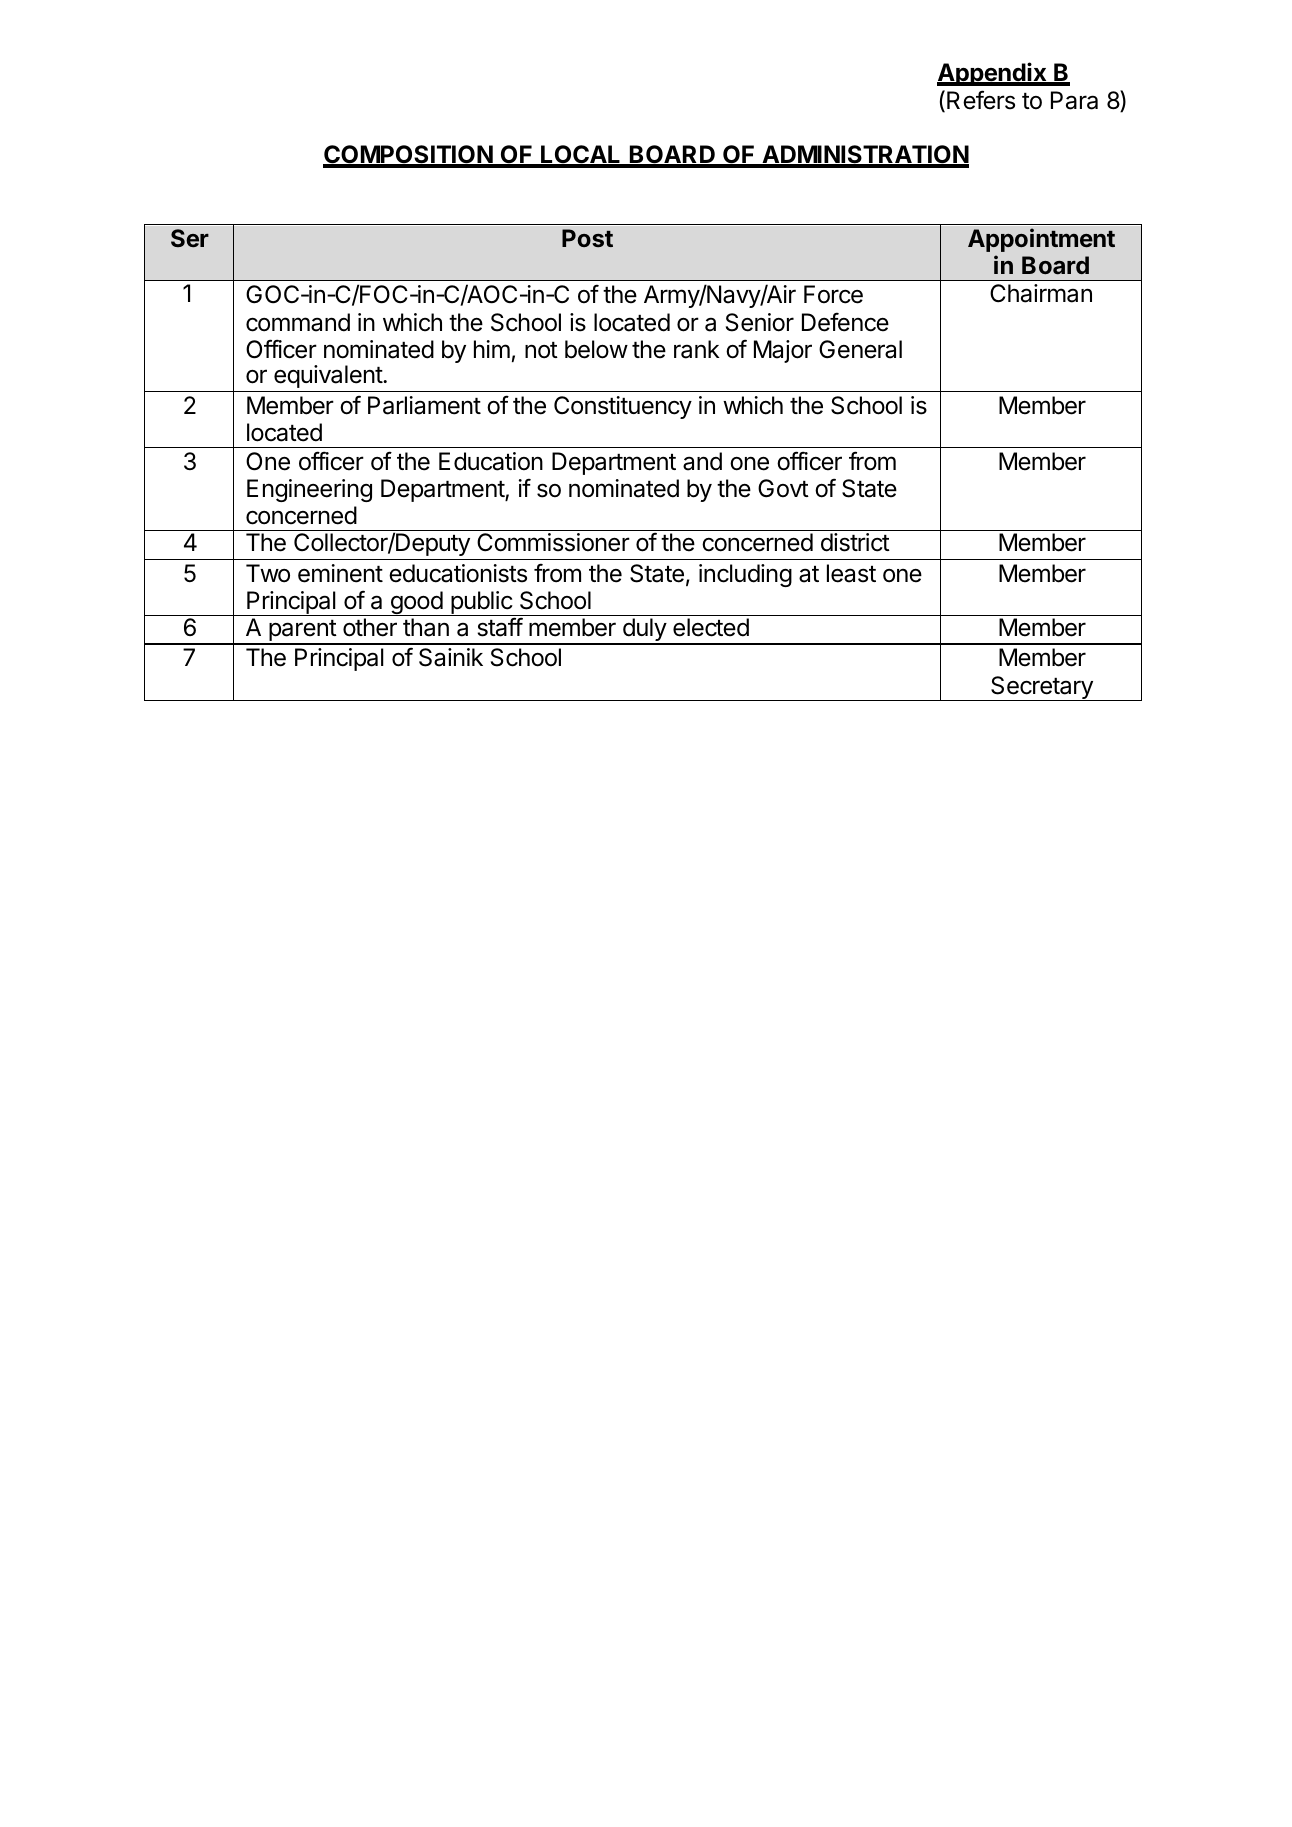 This screenshot has width=1292, height=1827. Describe the element at coordinates (860, 349) in the screenshot. I see `General` at that location.
